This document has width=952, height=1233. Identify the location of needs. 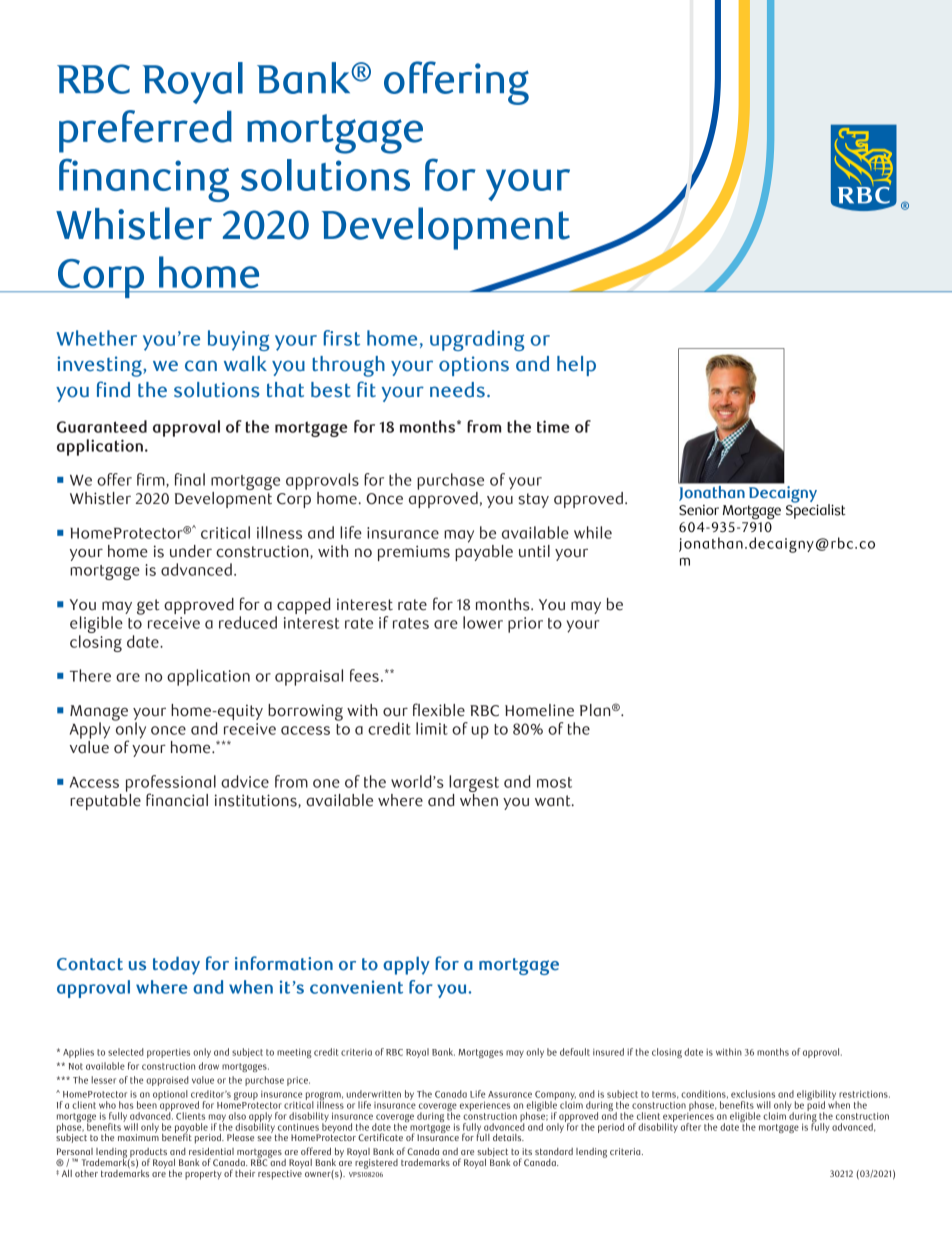
(457, 390).
